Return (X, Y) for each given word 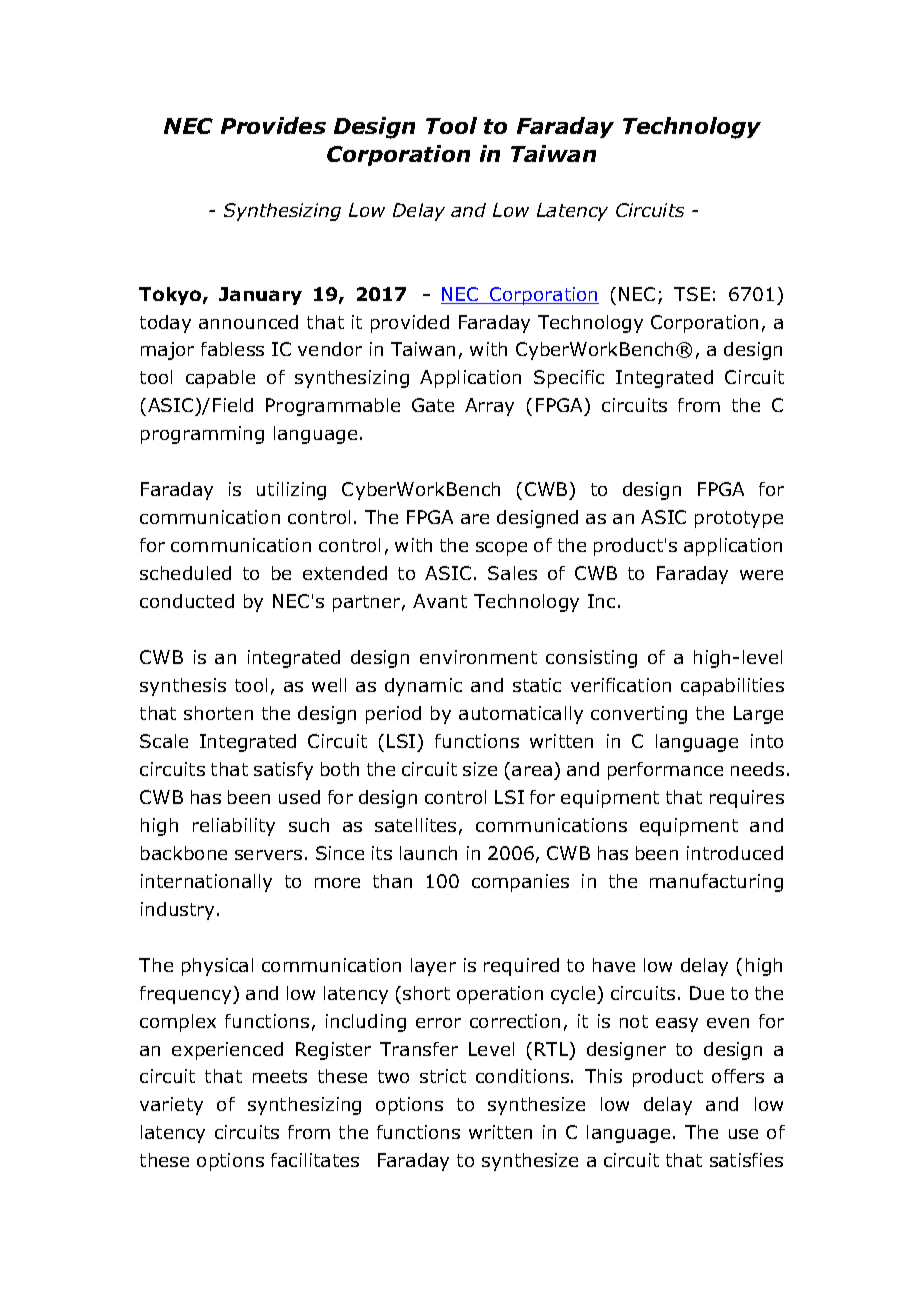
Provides (273, 125)
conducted (187, 601)
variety (171, 1106)
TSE (692, 294)
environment (478, 657)
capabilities (732, 687)
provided (410, 324)
